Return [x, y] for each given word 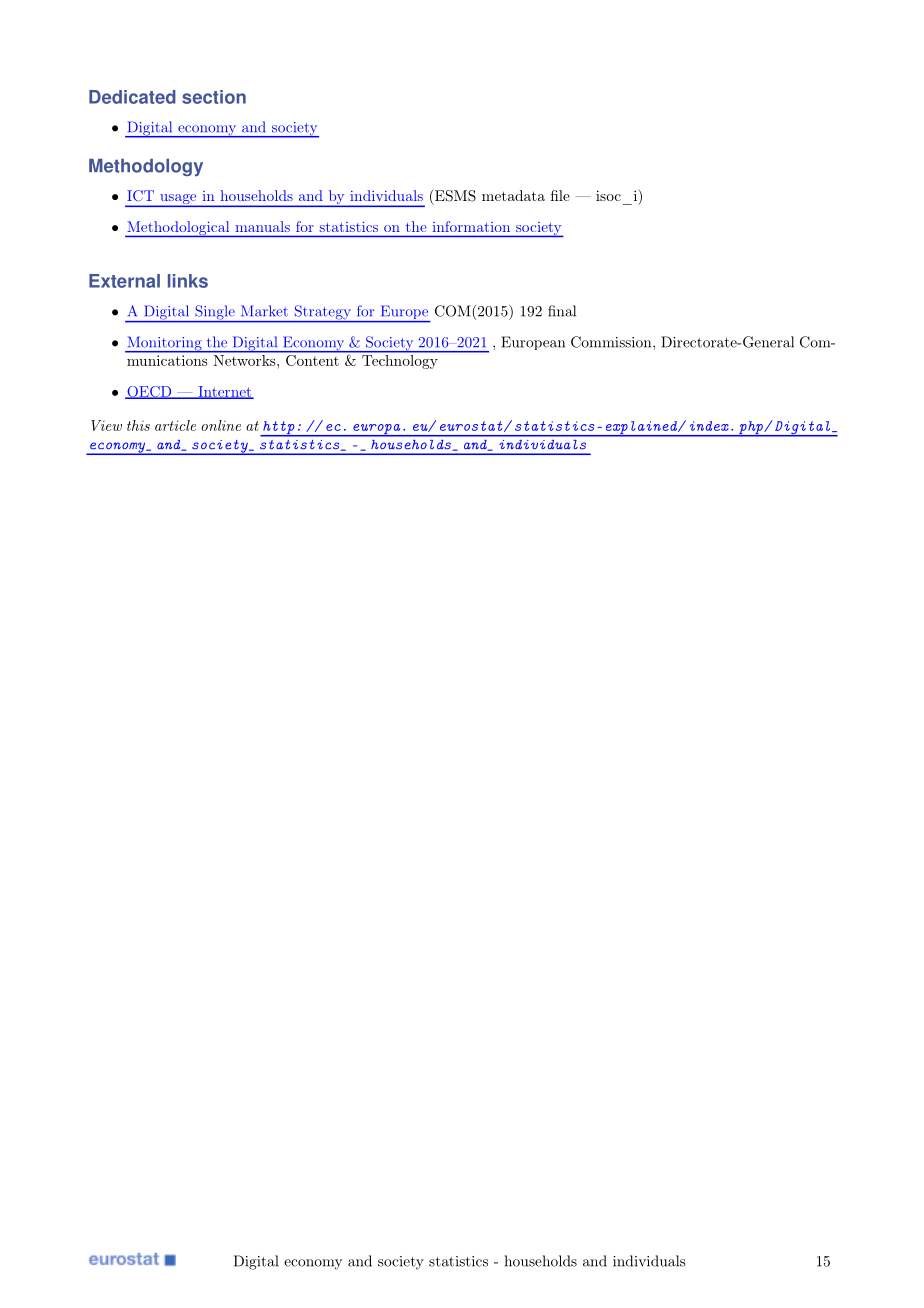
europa [377, 430]
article [175, 425]
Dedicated [132, 97]
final [562, 311]
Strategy [322, 313]
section [214, 97]
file [560, 195]
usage [178, 200]
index [709, 426]
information [471, 226]
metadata [513, 195]
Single [215, 313]
